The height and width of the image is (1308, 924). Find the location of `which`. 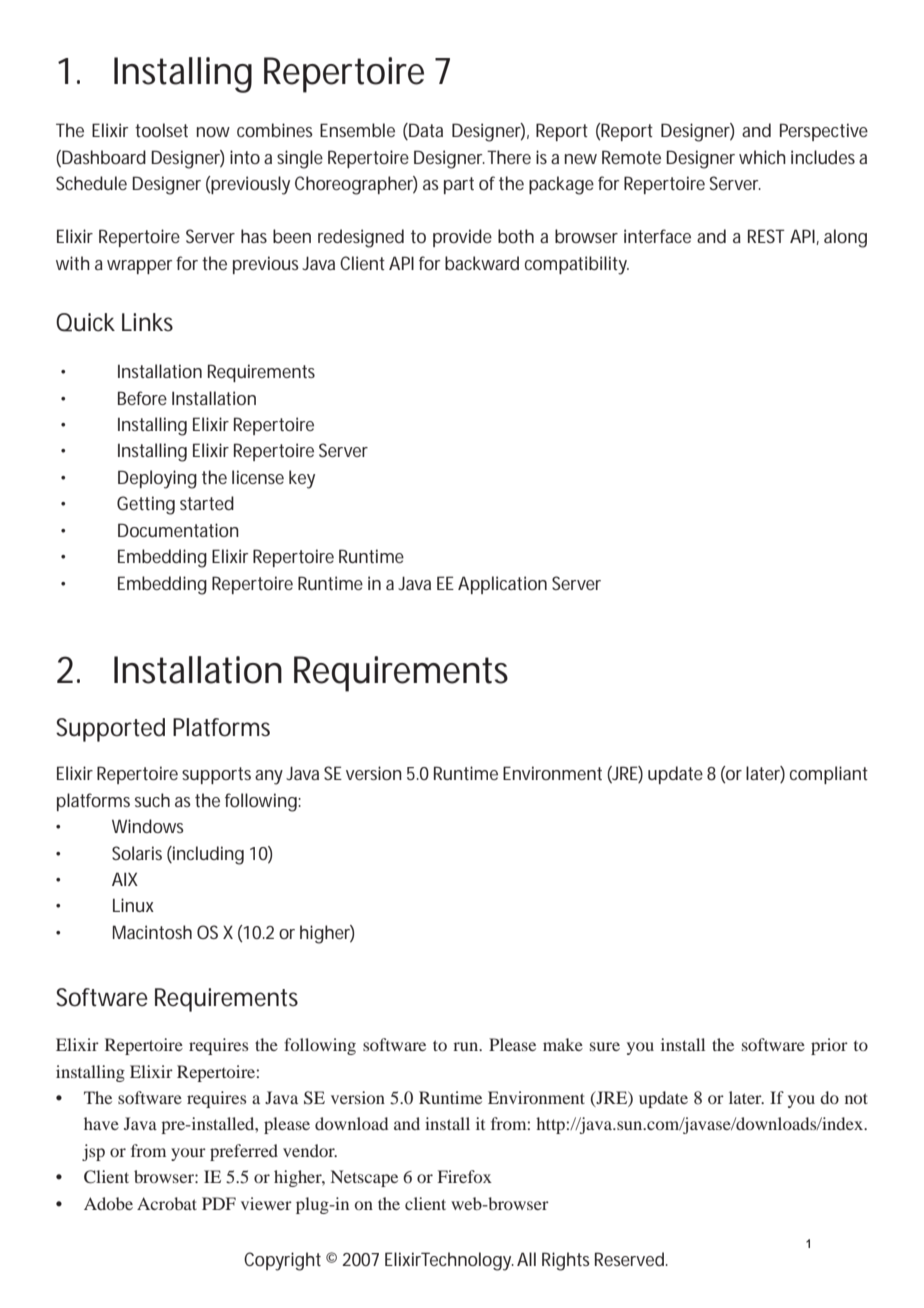

which is located at coordinates (762, 157).
